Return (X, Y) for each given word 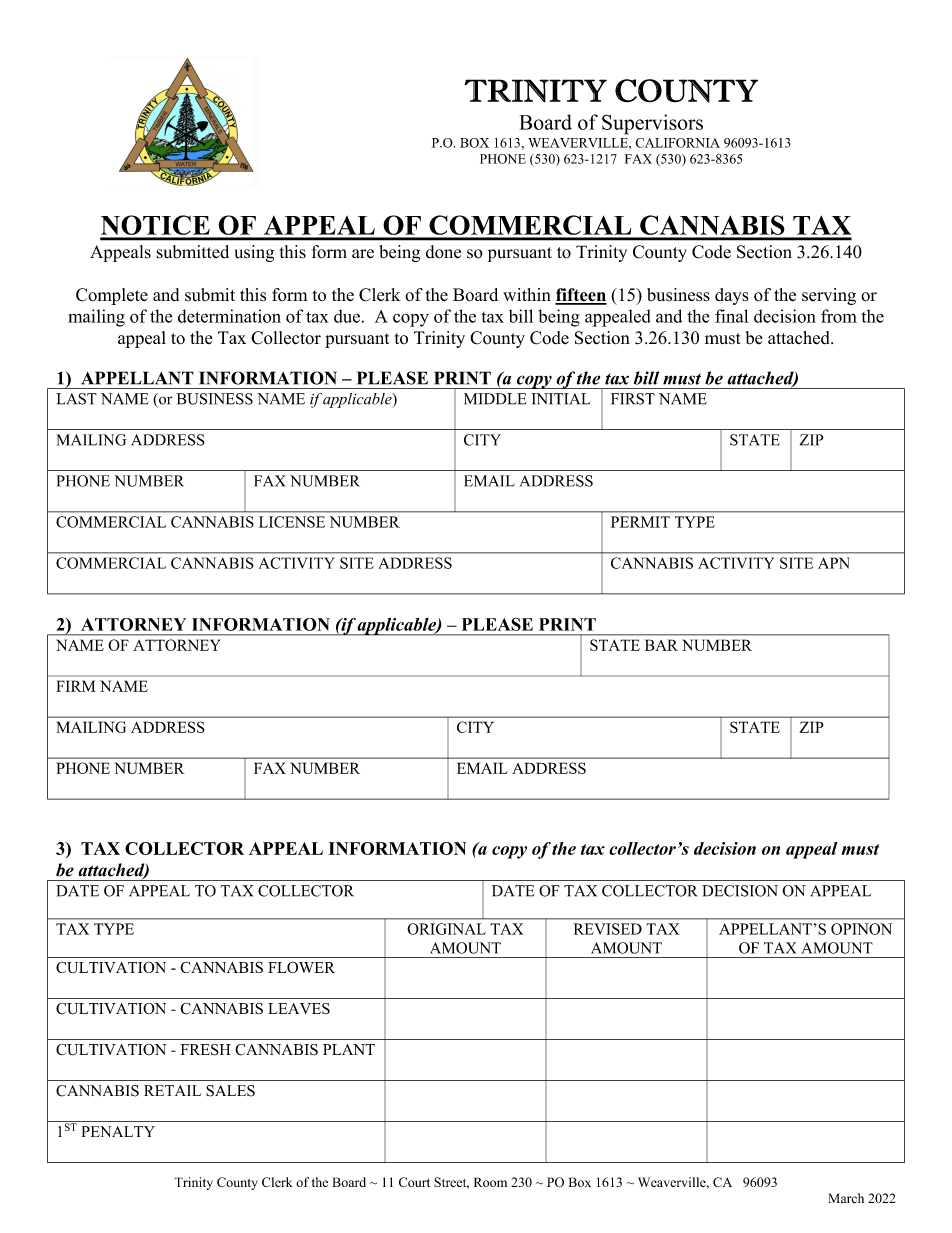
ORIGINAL (446, 929)
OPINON (861, 929)
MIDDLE (495, 399)
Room (490, 1182)
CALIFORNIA (677, 143)
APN (834, 563)
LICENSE (292, 522)
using (254, 253)
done (443, 252)
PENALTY (118, 1131)
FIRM (76, 686)
